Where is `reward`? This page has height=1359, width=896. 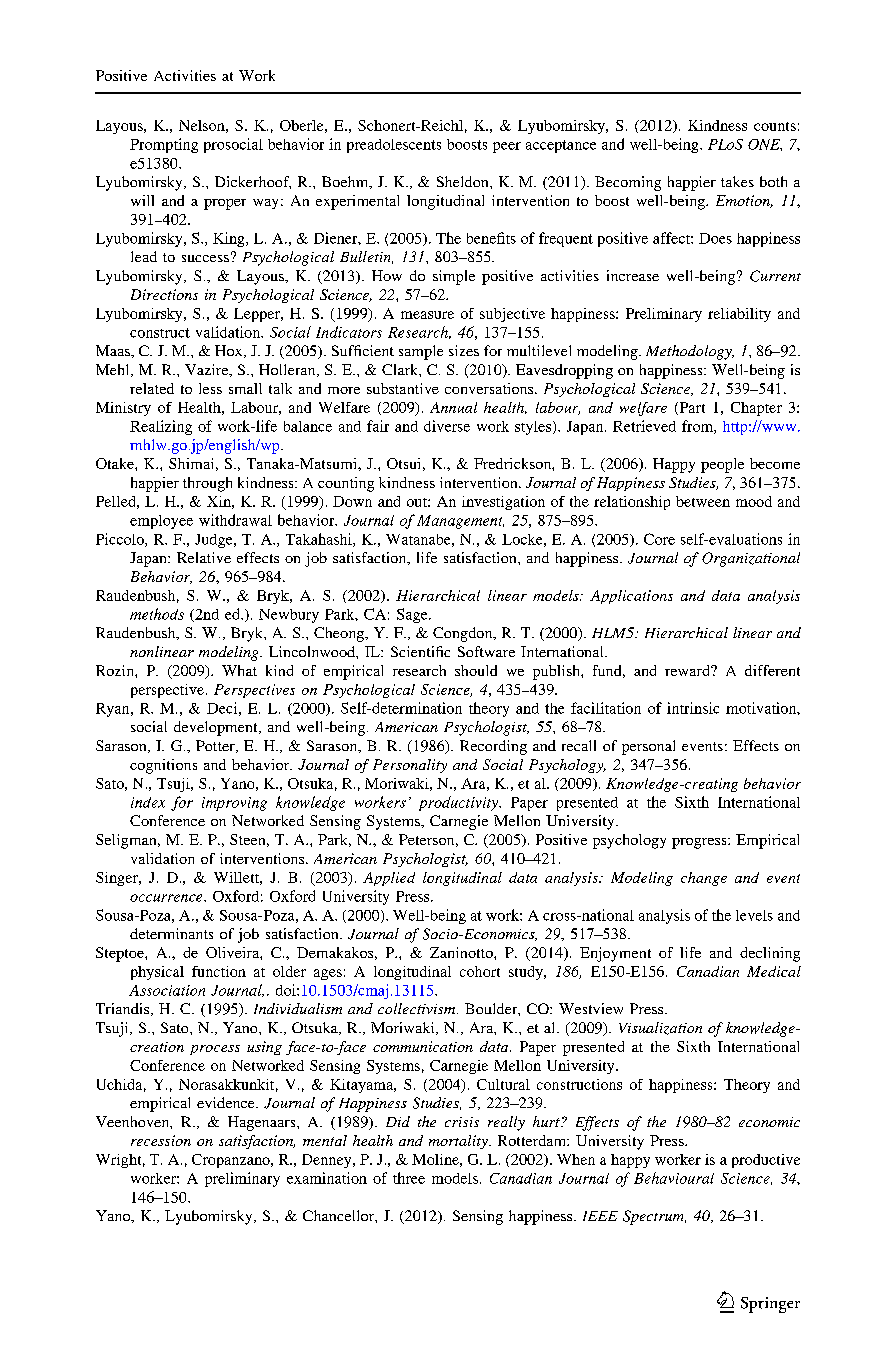 reward is located at coordinates (688, 670).
